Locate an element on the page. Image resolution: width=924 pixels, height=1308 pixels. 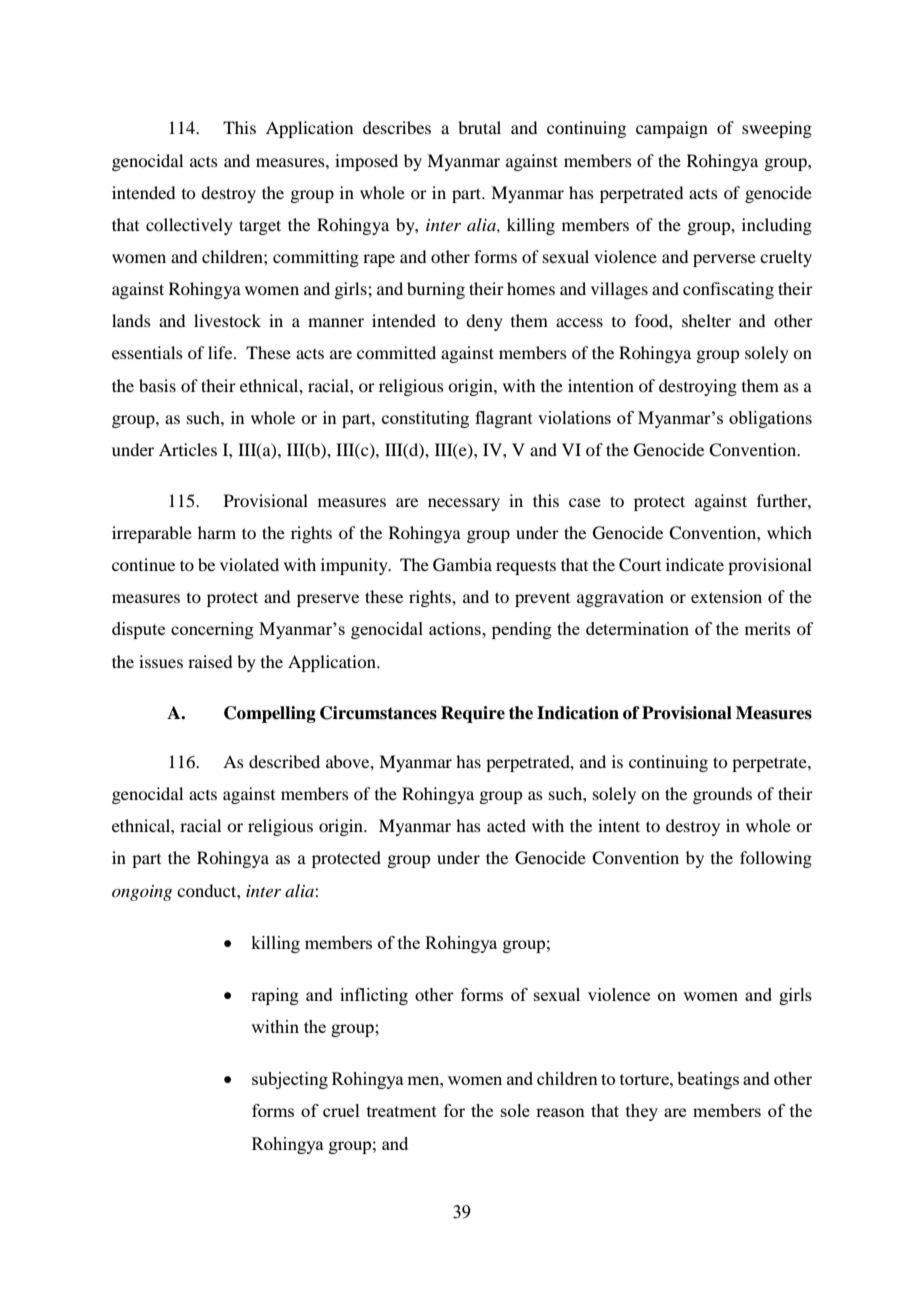
subjecting is located at coordinates (290, 1080).
